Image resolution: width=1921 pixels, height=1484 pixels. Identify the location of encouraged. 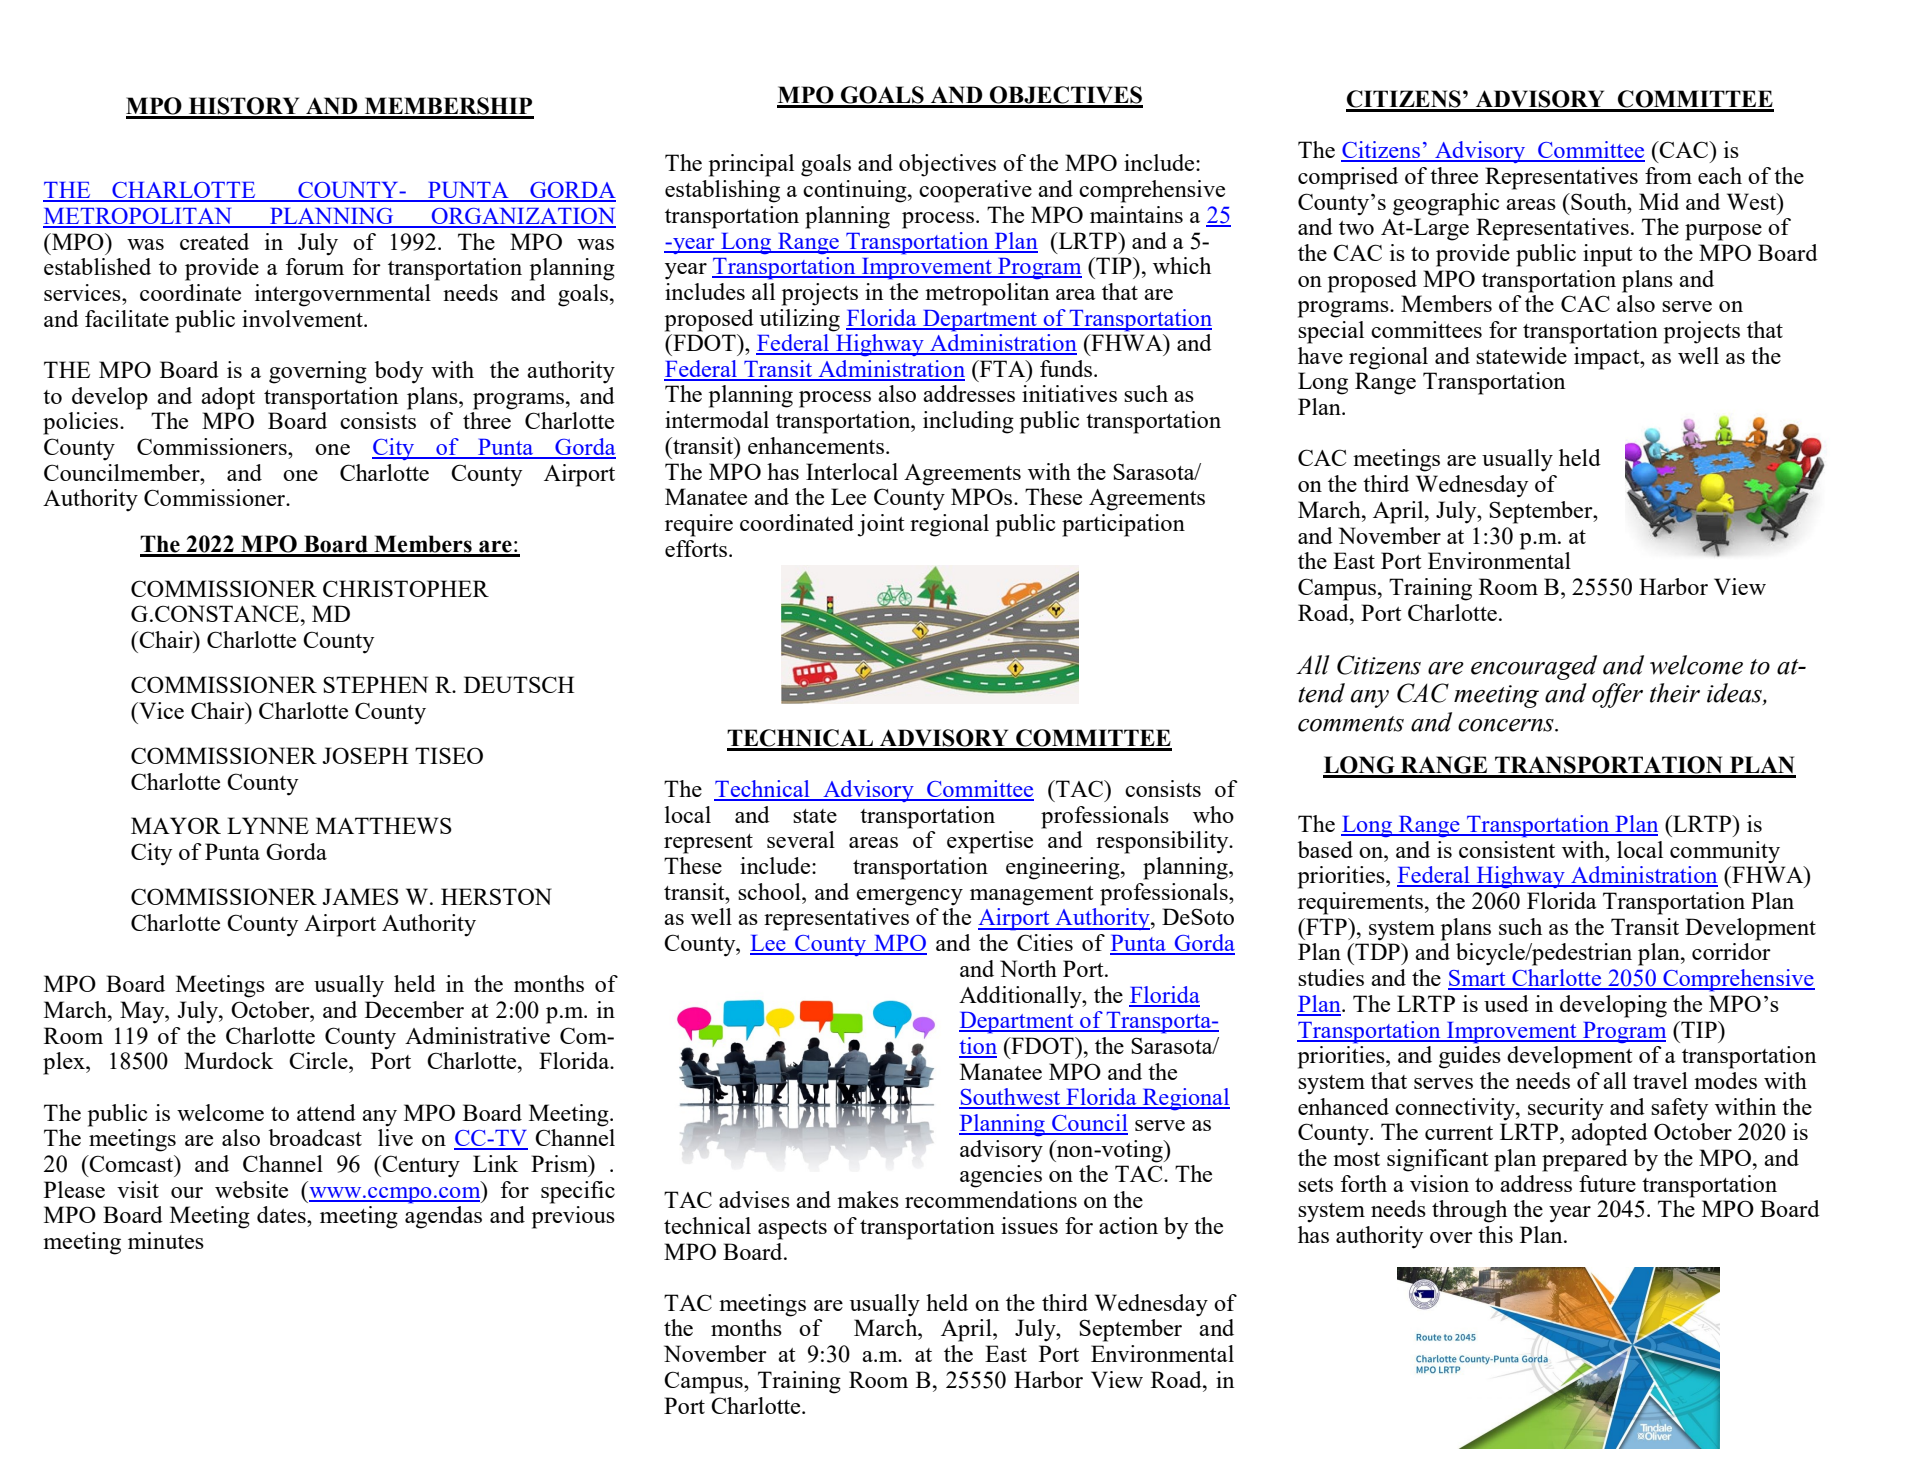
(1534, 667).
